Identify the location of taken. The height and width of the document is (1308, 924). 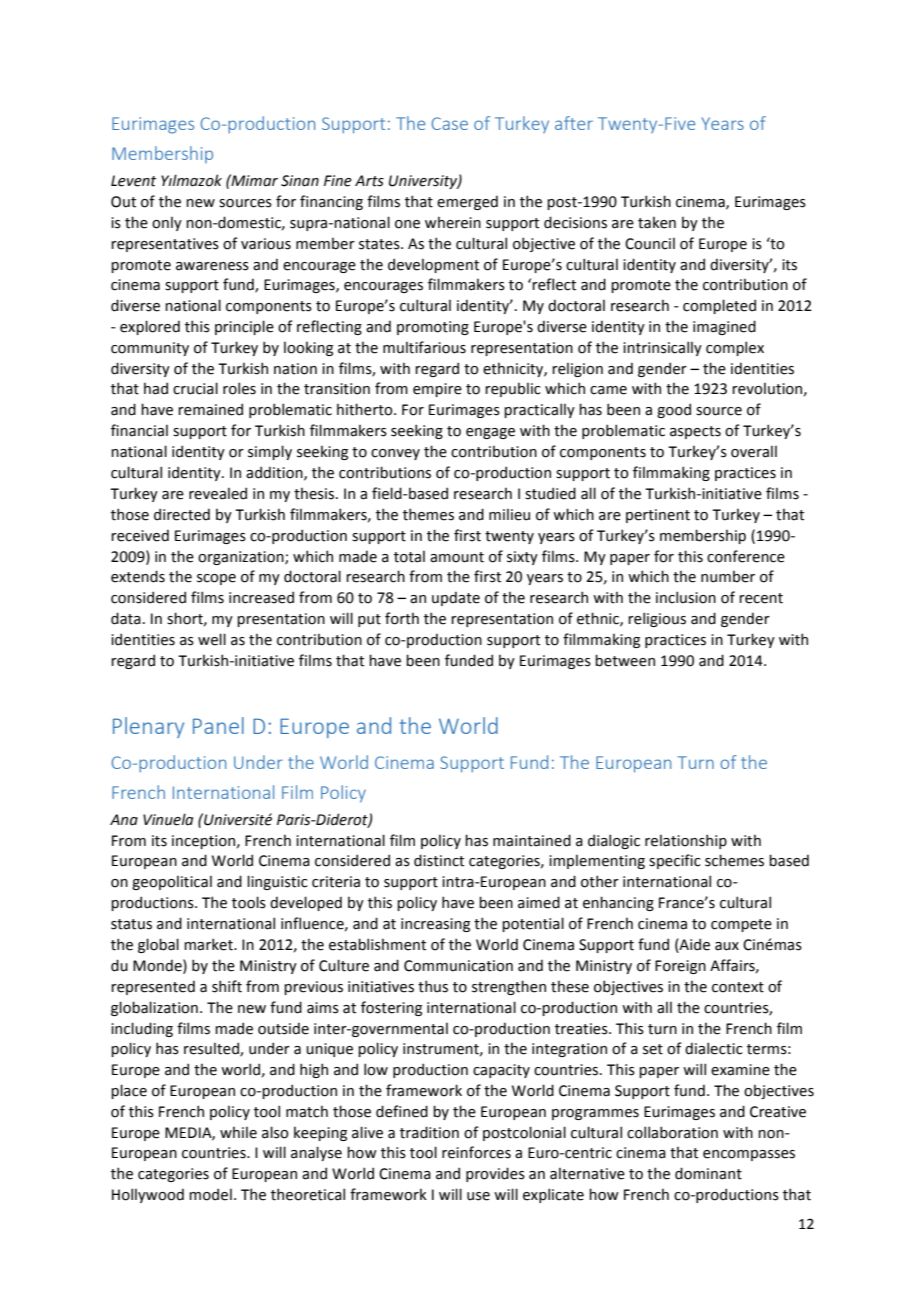
(657, 223).
